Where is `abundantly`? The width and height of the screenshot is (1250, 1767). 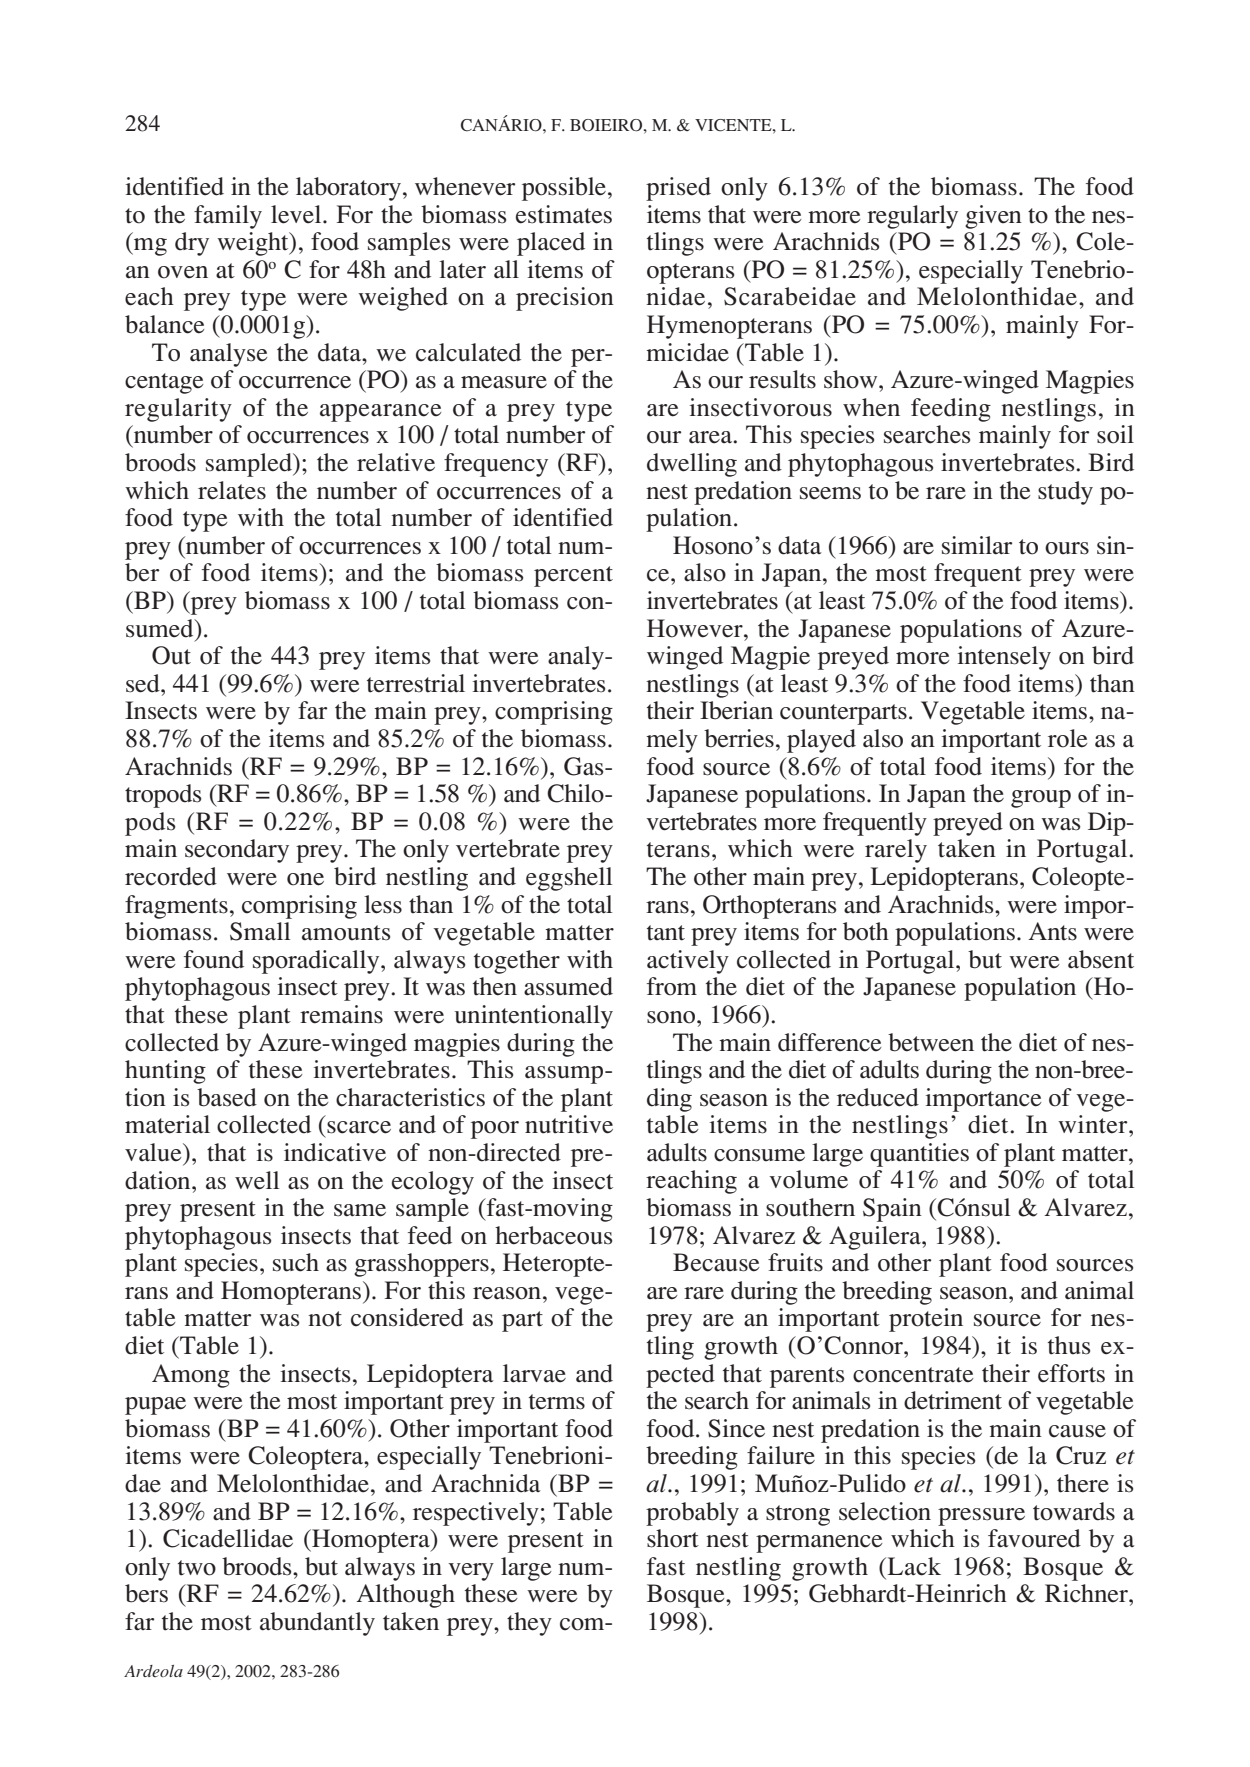 abundantly is located at coordinates (317, 1624).
